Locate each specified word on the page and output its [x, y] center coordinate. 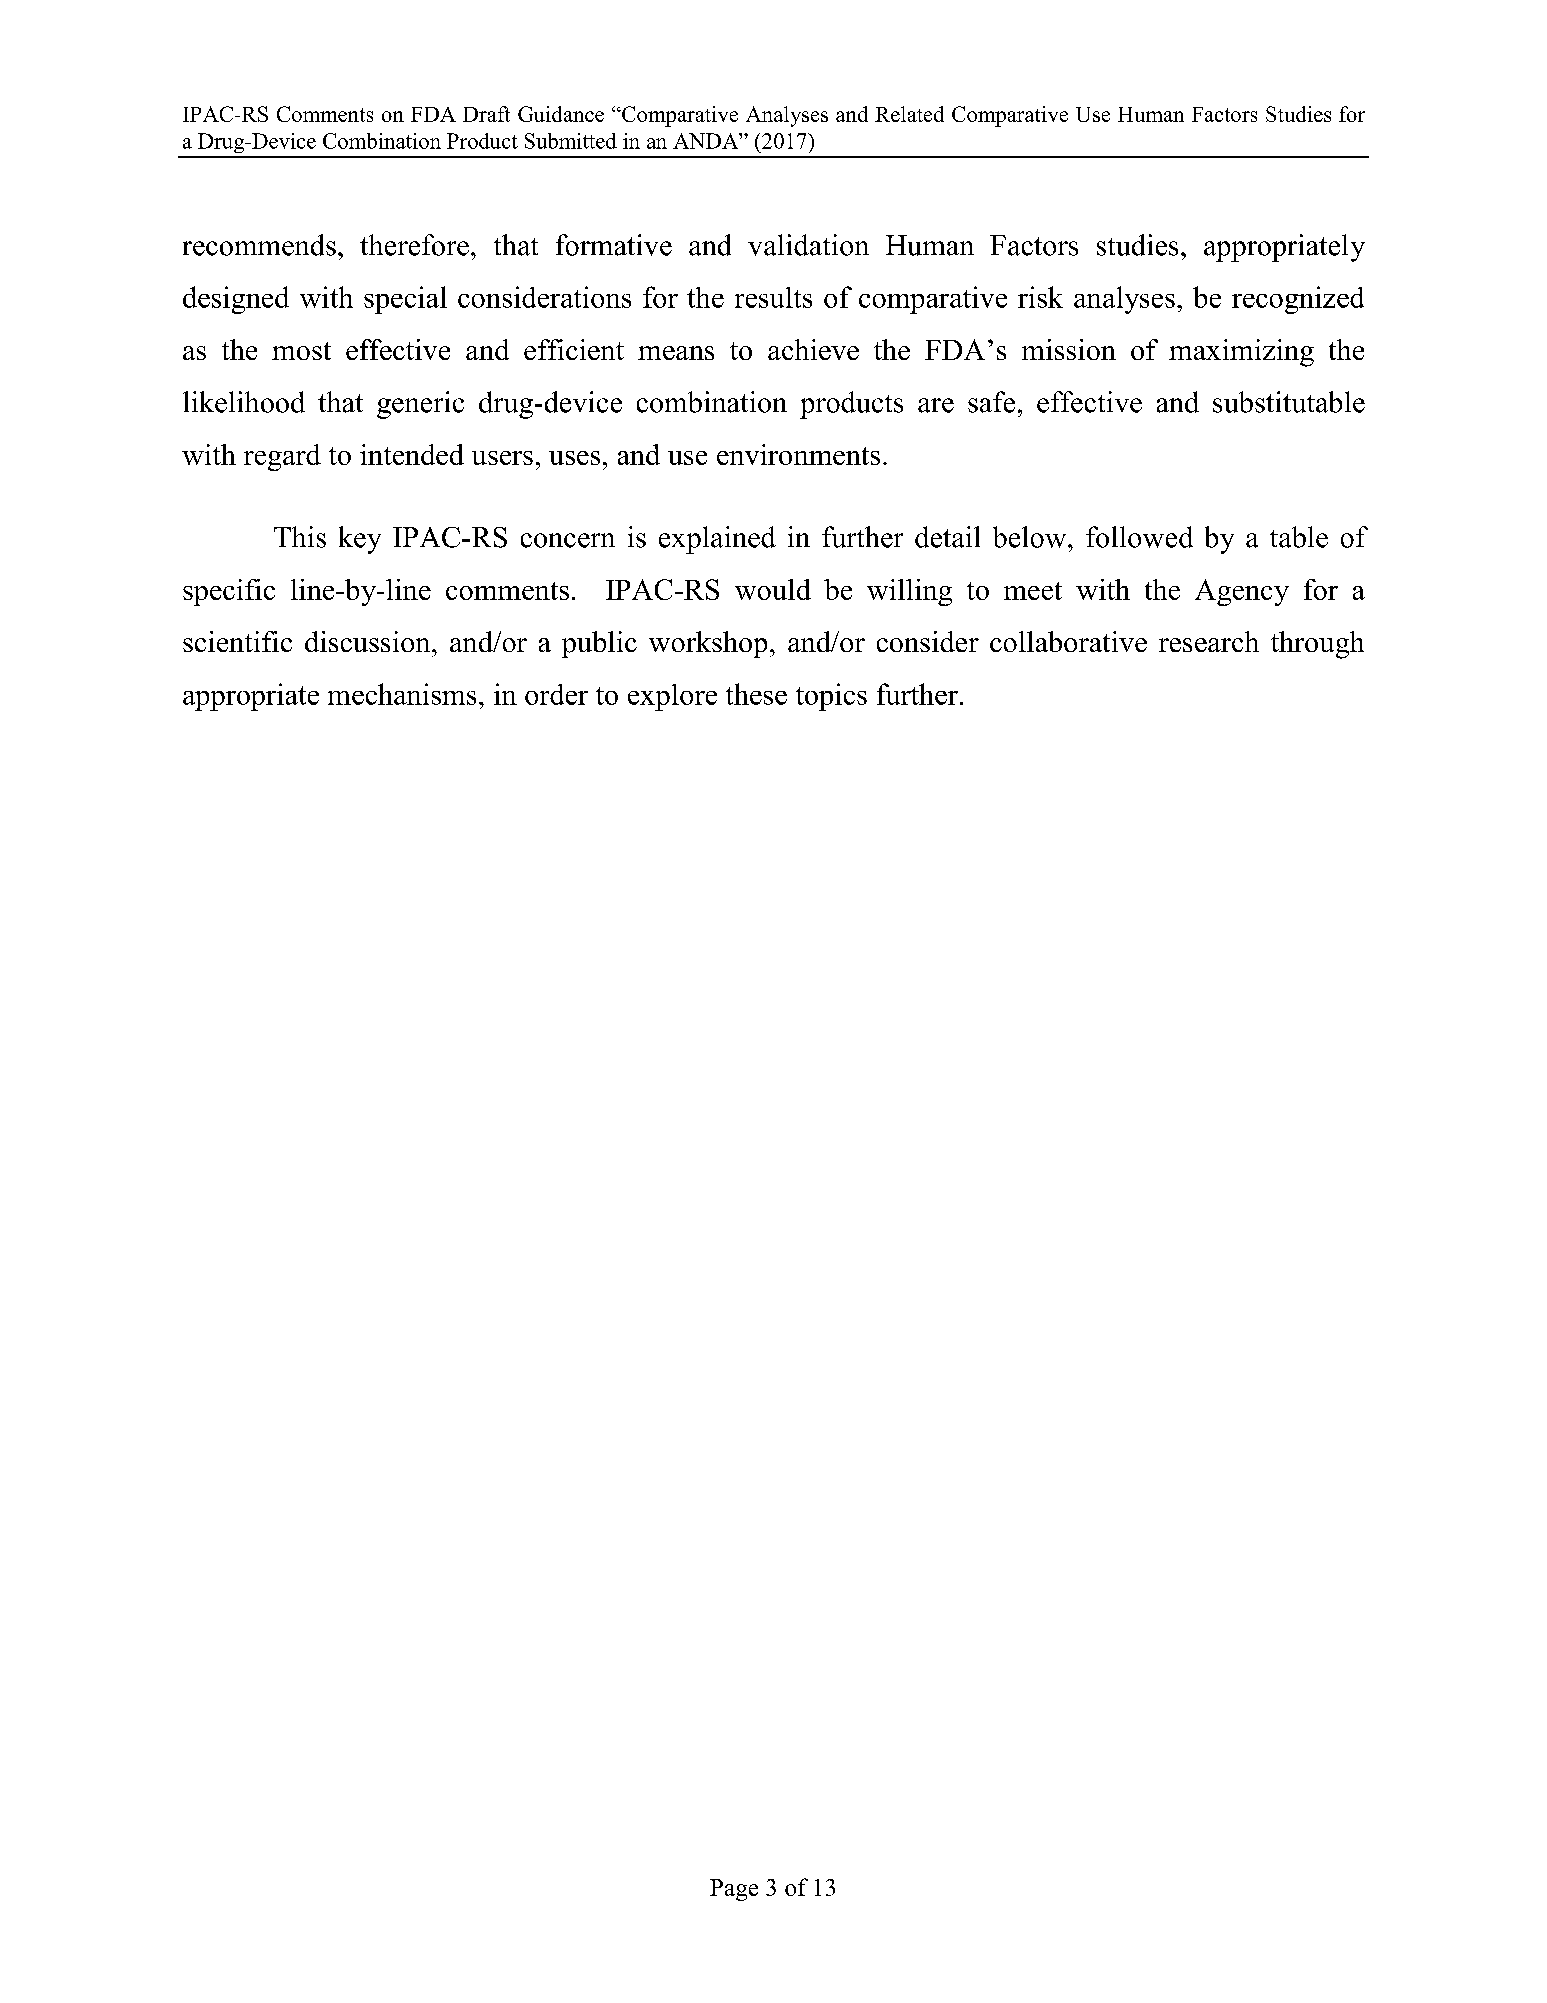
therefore [414, 245]
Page [734, 1890]
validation [808, 245]
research [1209, 641]
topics [831, 697]
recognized [1298, 300]
